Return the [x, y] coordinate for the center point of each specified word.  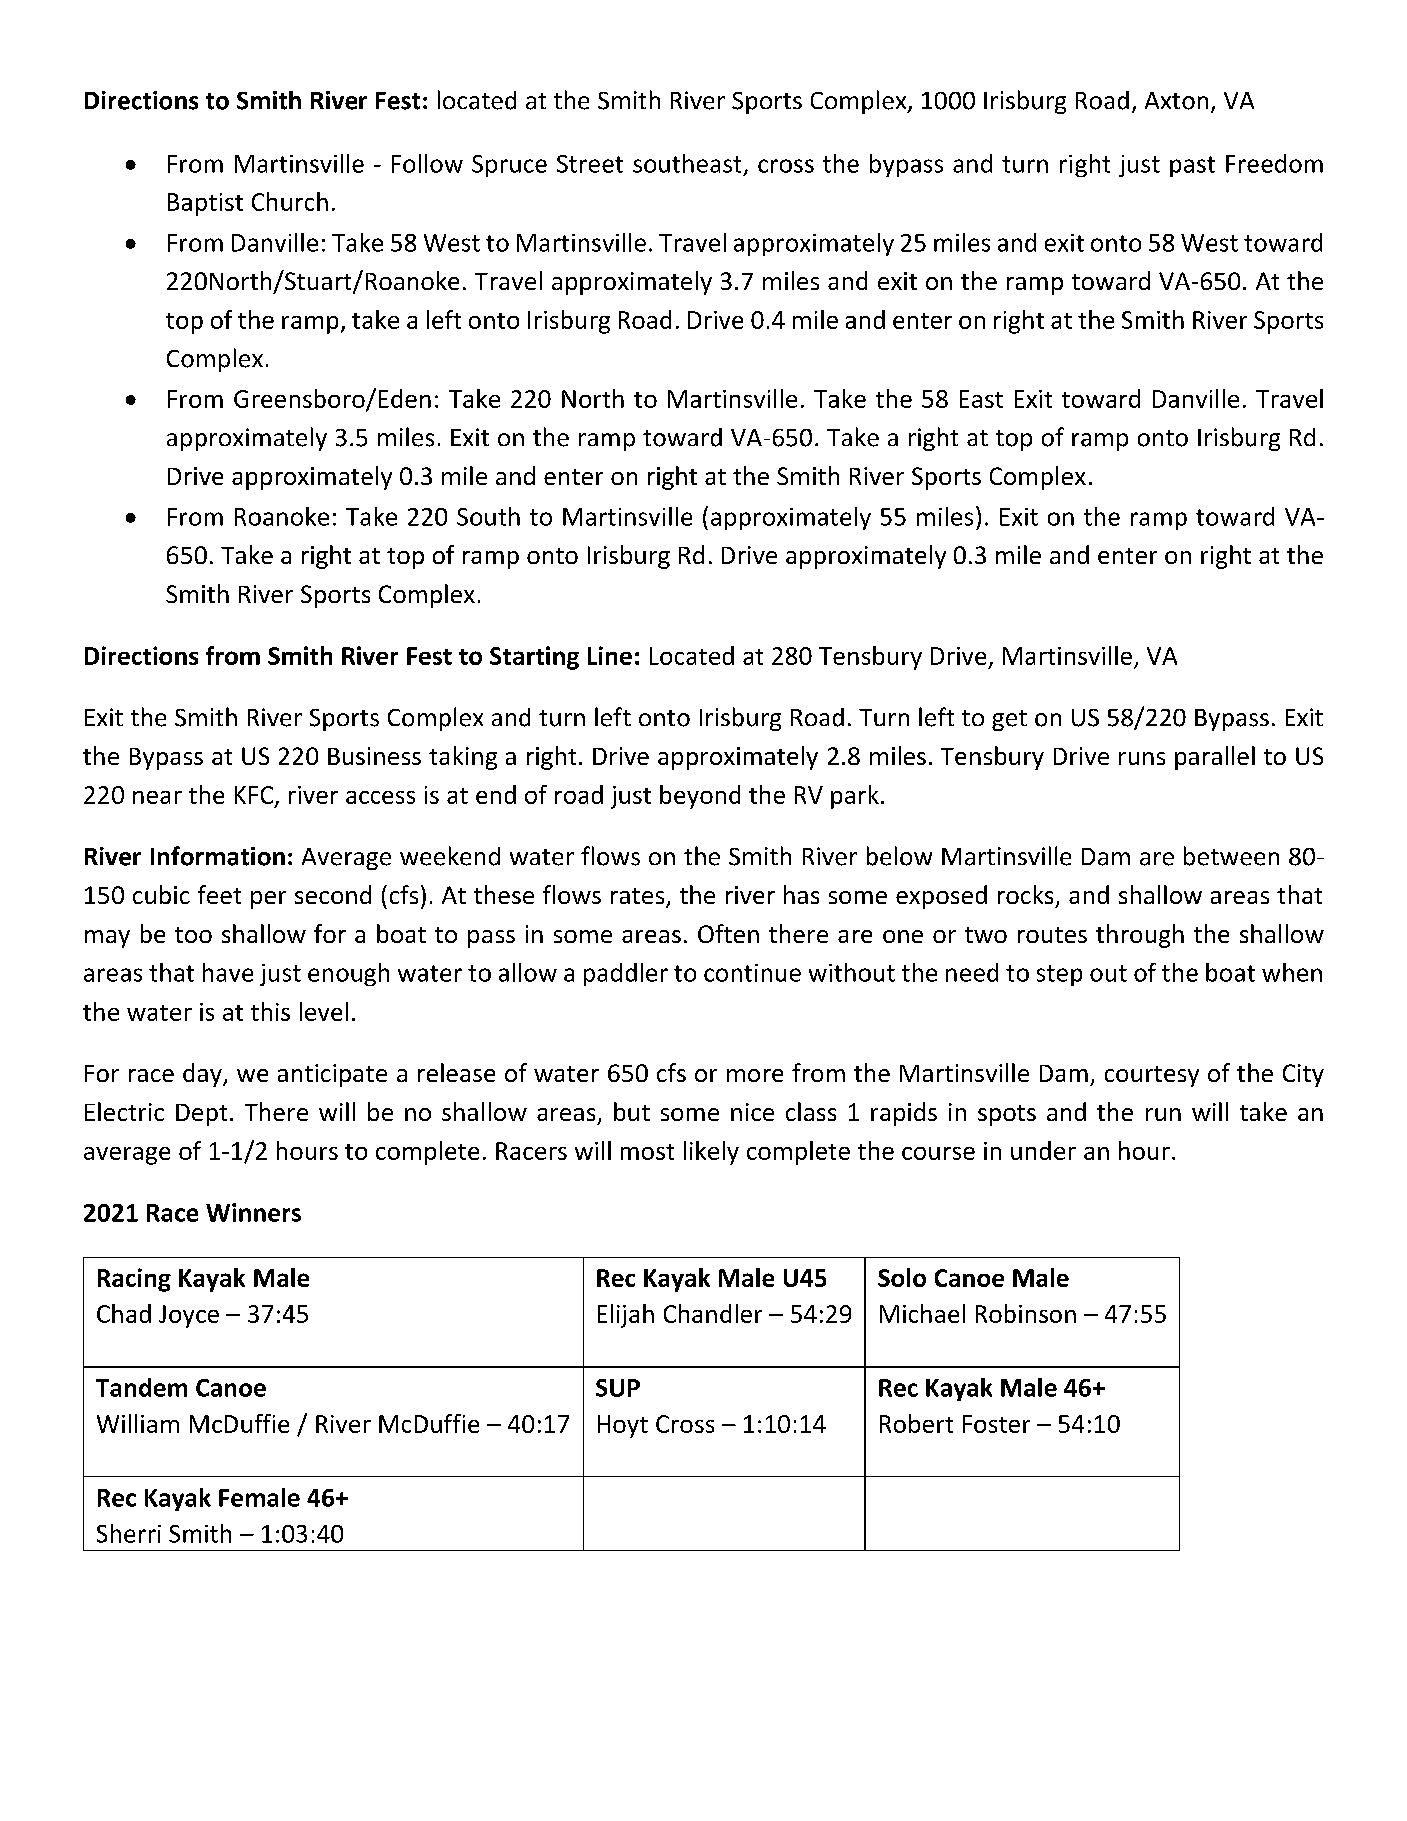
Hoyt [623, 1426]
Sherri [129, 1533]
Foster [996, 1424]
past [1192, 166]
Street [590, 164]
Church [290, 201]
